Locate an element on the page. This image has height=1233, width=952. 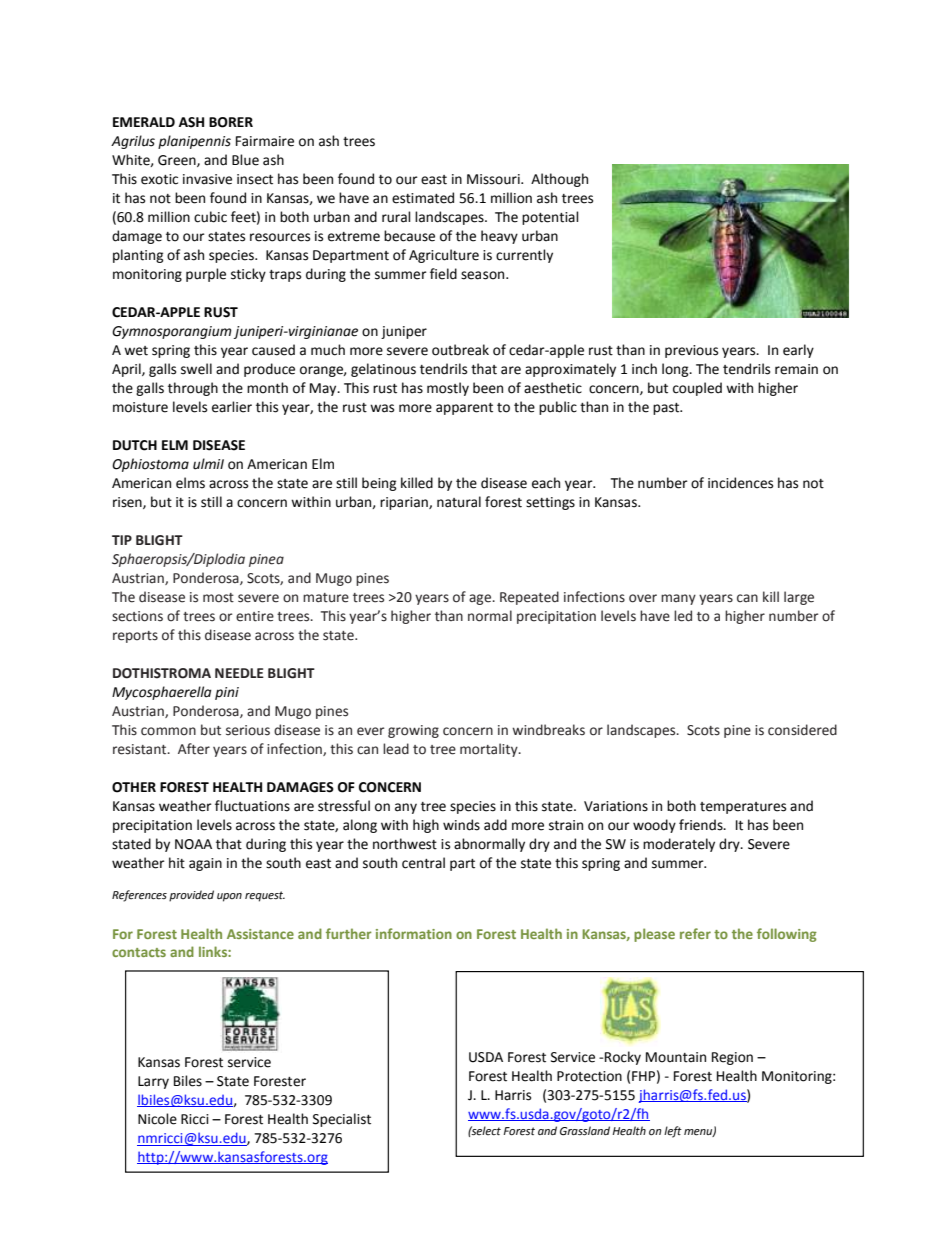
Green is located at coordinates (178, 161).
